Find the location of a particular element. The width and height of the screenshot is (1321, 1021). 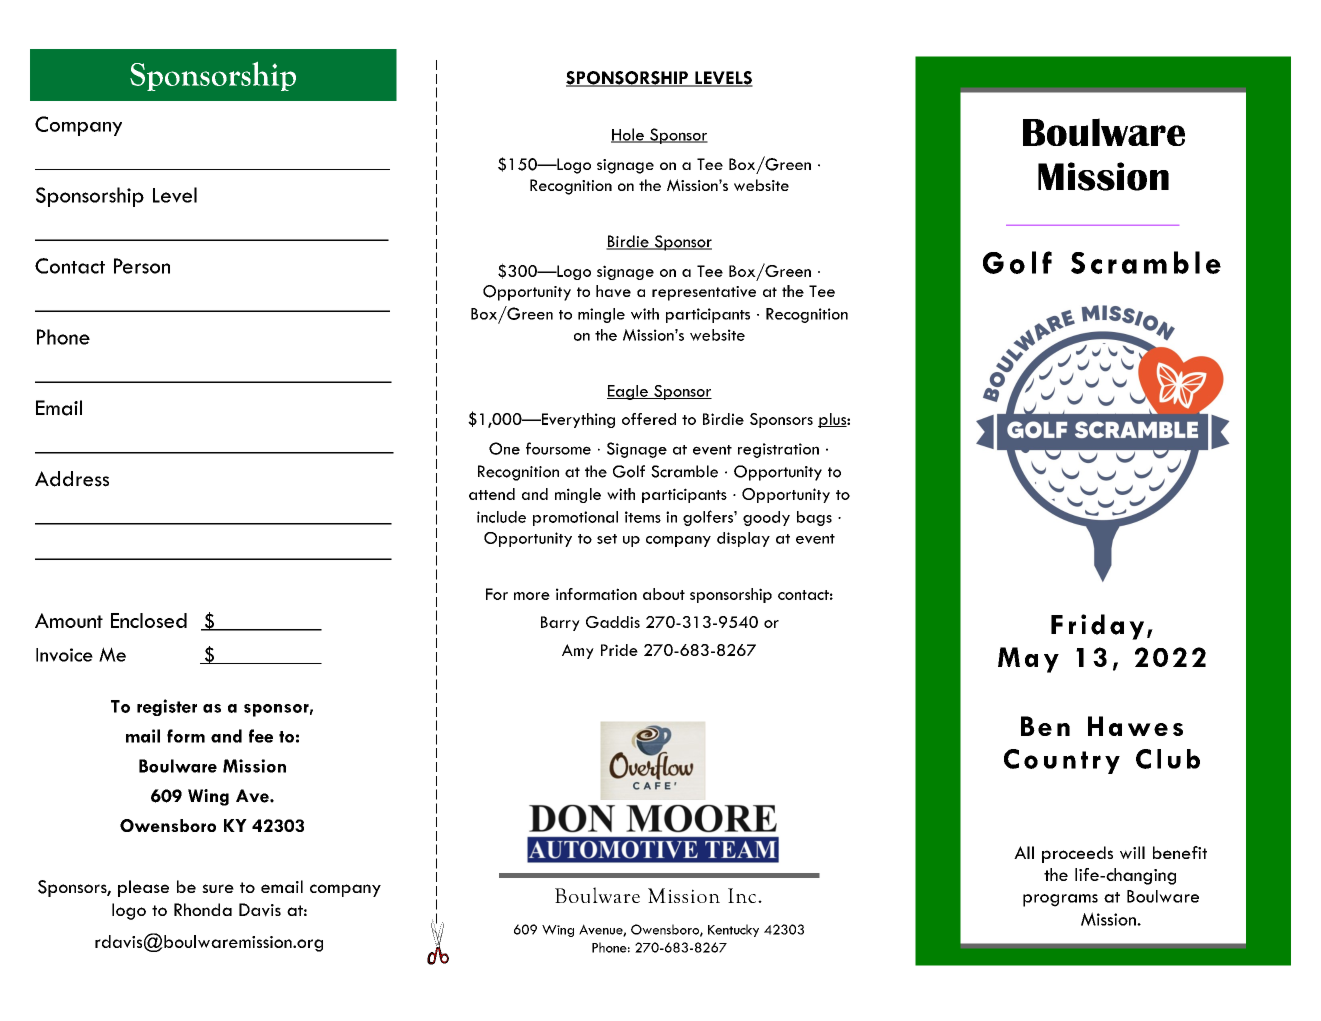

May is located at coordinates (1028, 660).
